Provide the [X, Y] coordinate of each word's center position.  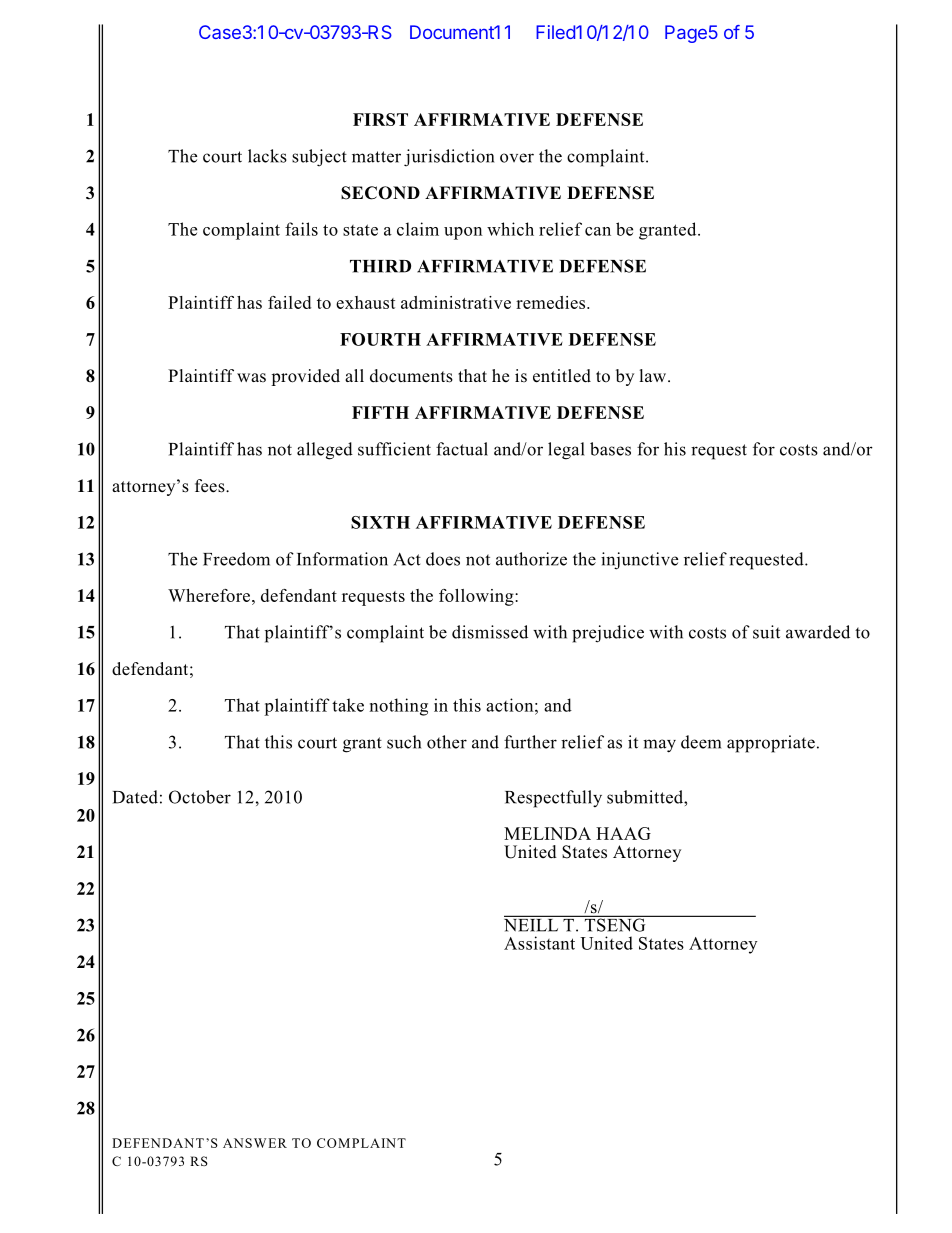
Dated [135, 797]
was [251, 377]
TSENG [615, 924]
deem [701, 742]
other [447, 742]
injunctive [639, 561]
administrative [456, 302]
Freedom [236, 559]
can [598, 231]
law [654, 375]
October [200, 797]
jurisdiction [449, 157]
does [443, 559]
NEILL [532, 924]
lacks [267, 156]
